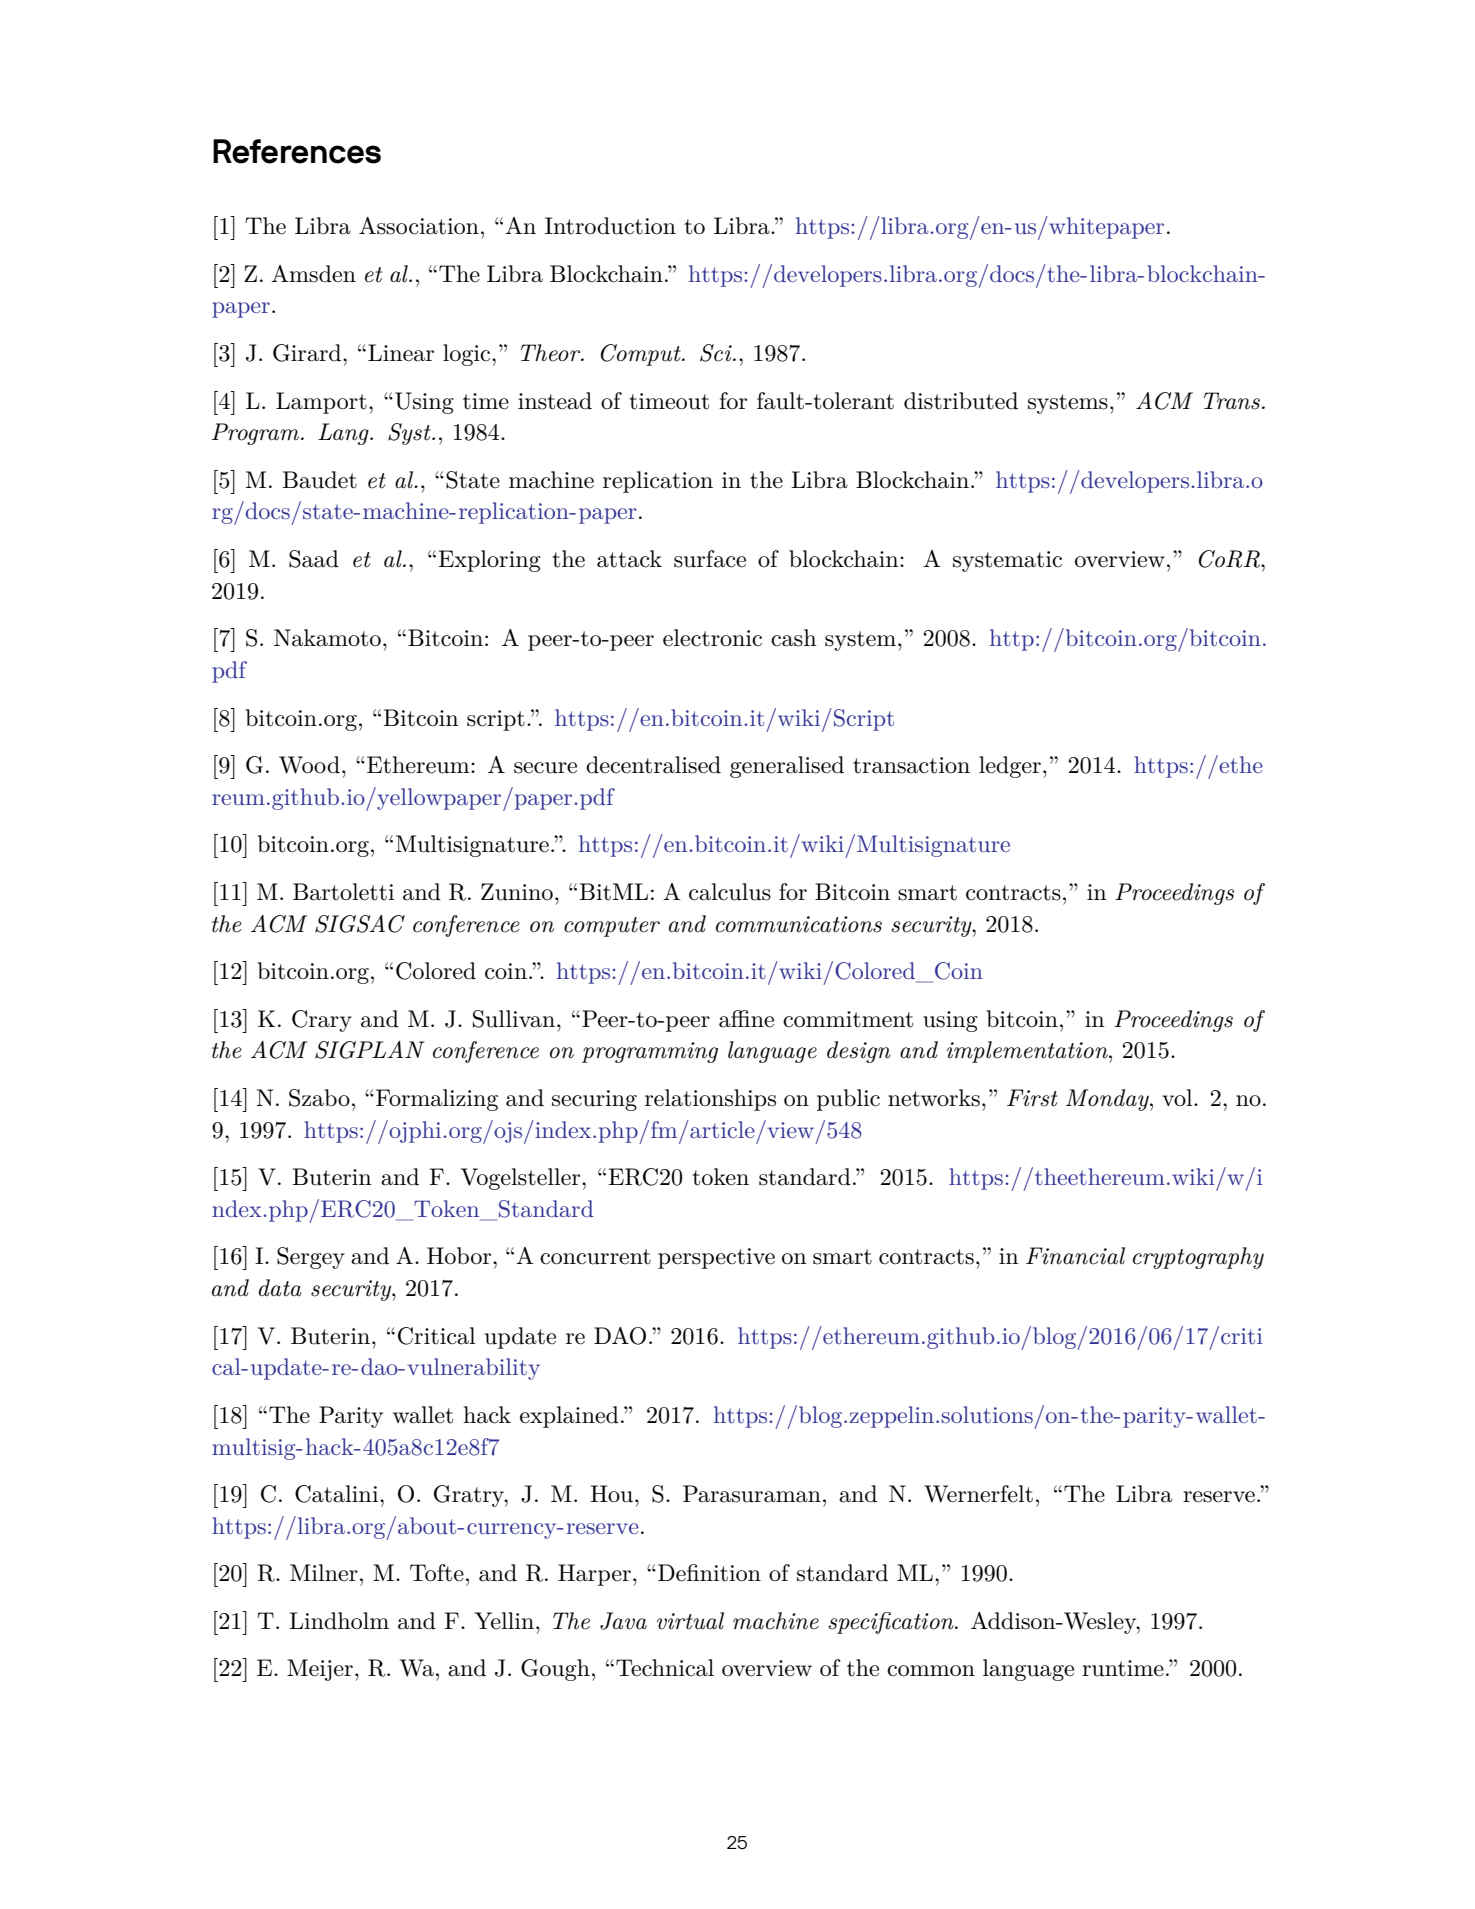 The height and width of the screenshot is (1909, 1475). I want to click on Introduction, so click(610, 226).
